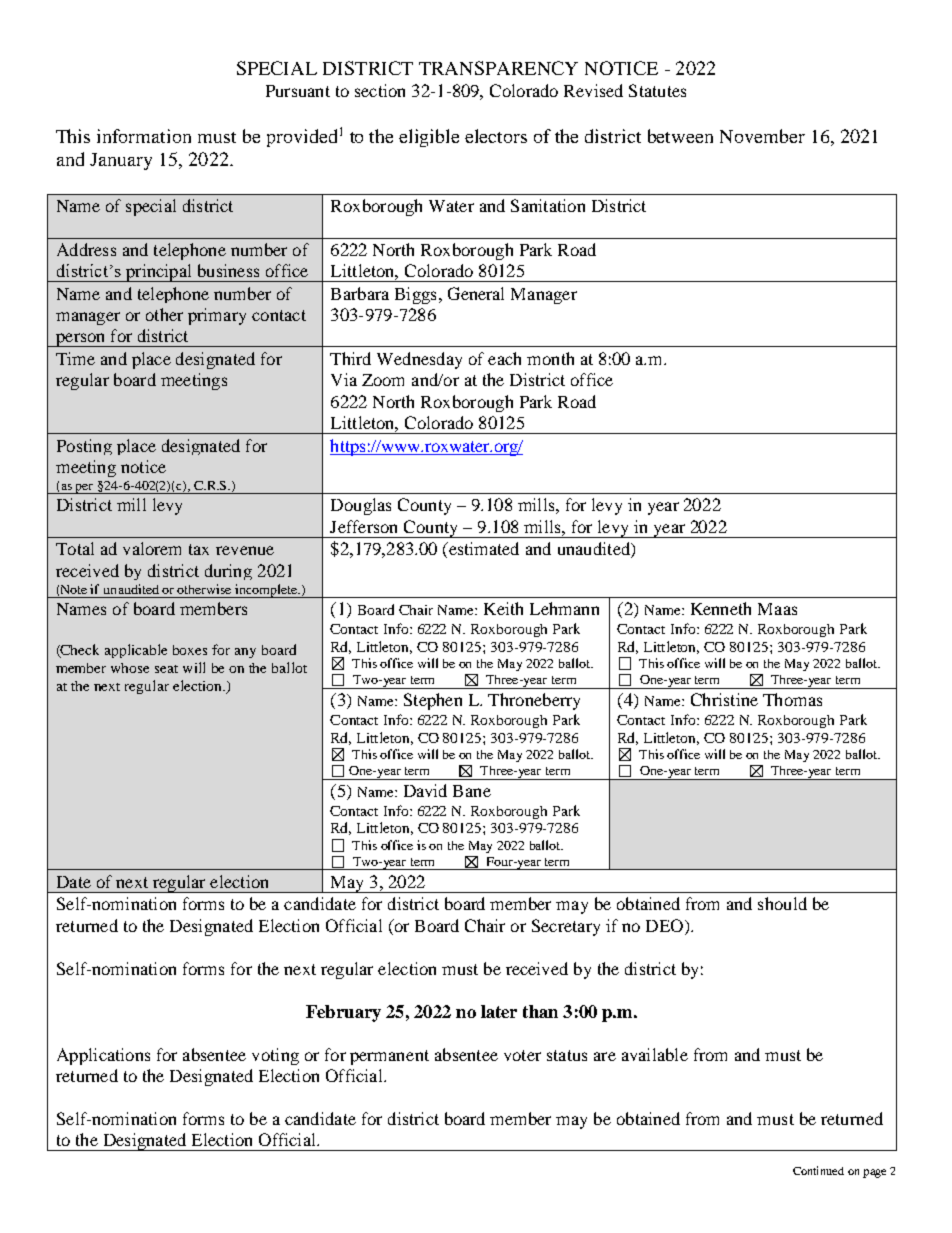  What do you see at coordinates (522, 1055) in the screenshot?
I see `voter` at bounding box center [522, 1055].
